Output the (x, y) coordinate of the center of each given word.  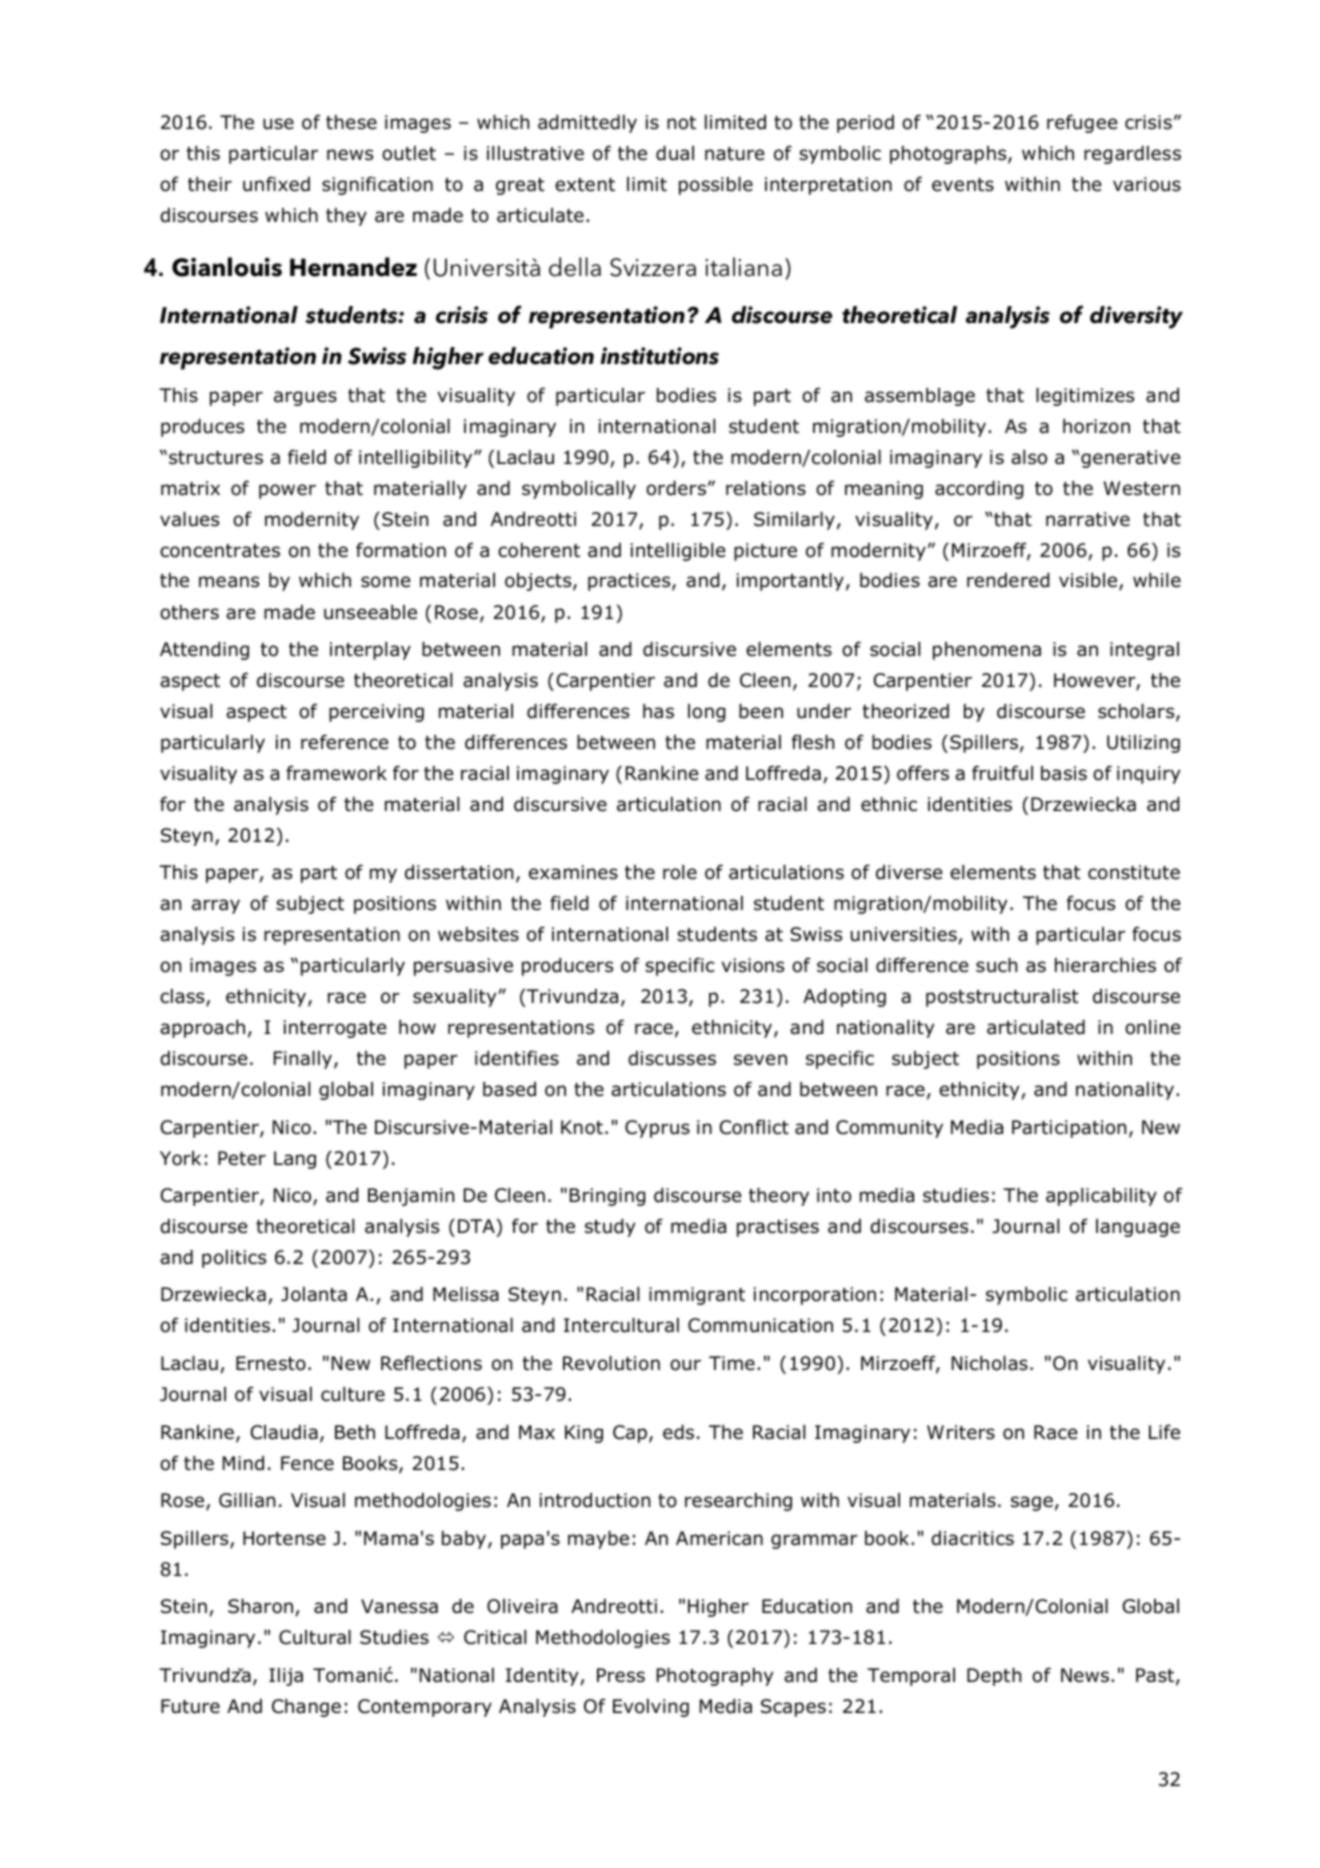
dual (675, 153)
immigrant (697, 1296)
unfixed (276, 184)
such (996, 965)
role (680, 872)
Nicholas (990, 1363)
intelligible (678, 552)
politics (234, 1259)
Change (306, 1708)
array (216, 906)
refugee (1082, 123)
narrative (1088, 519)
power (287, 491)
